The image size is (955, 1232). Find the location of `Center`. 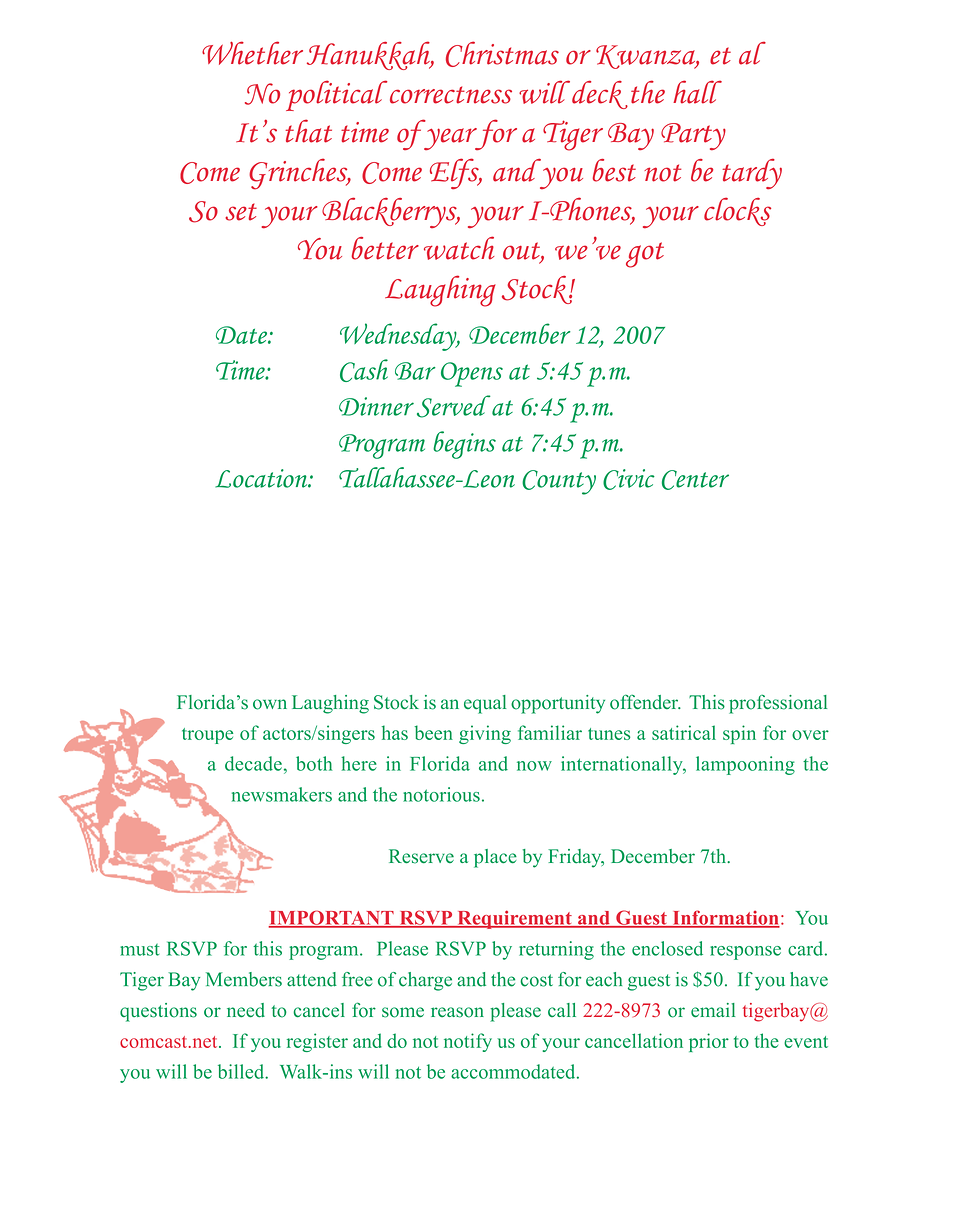

Center is located at coordinates (695, 480).
